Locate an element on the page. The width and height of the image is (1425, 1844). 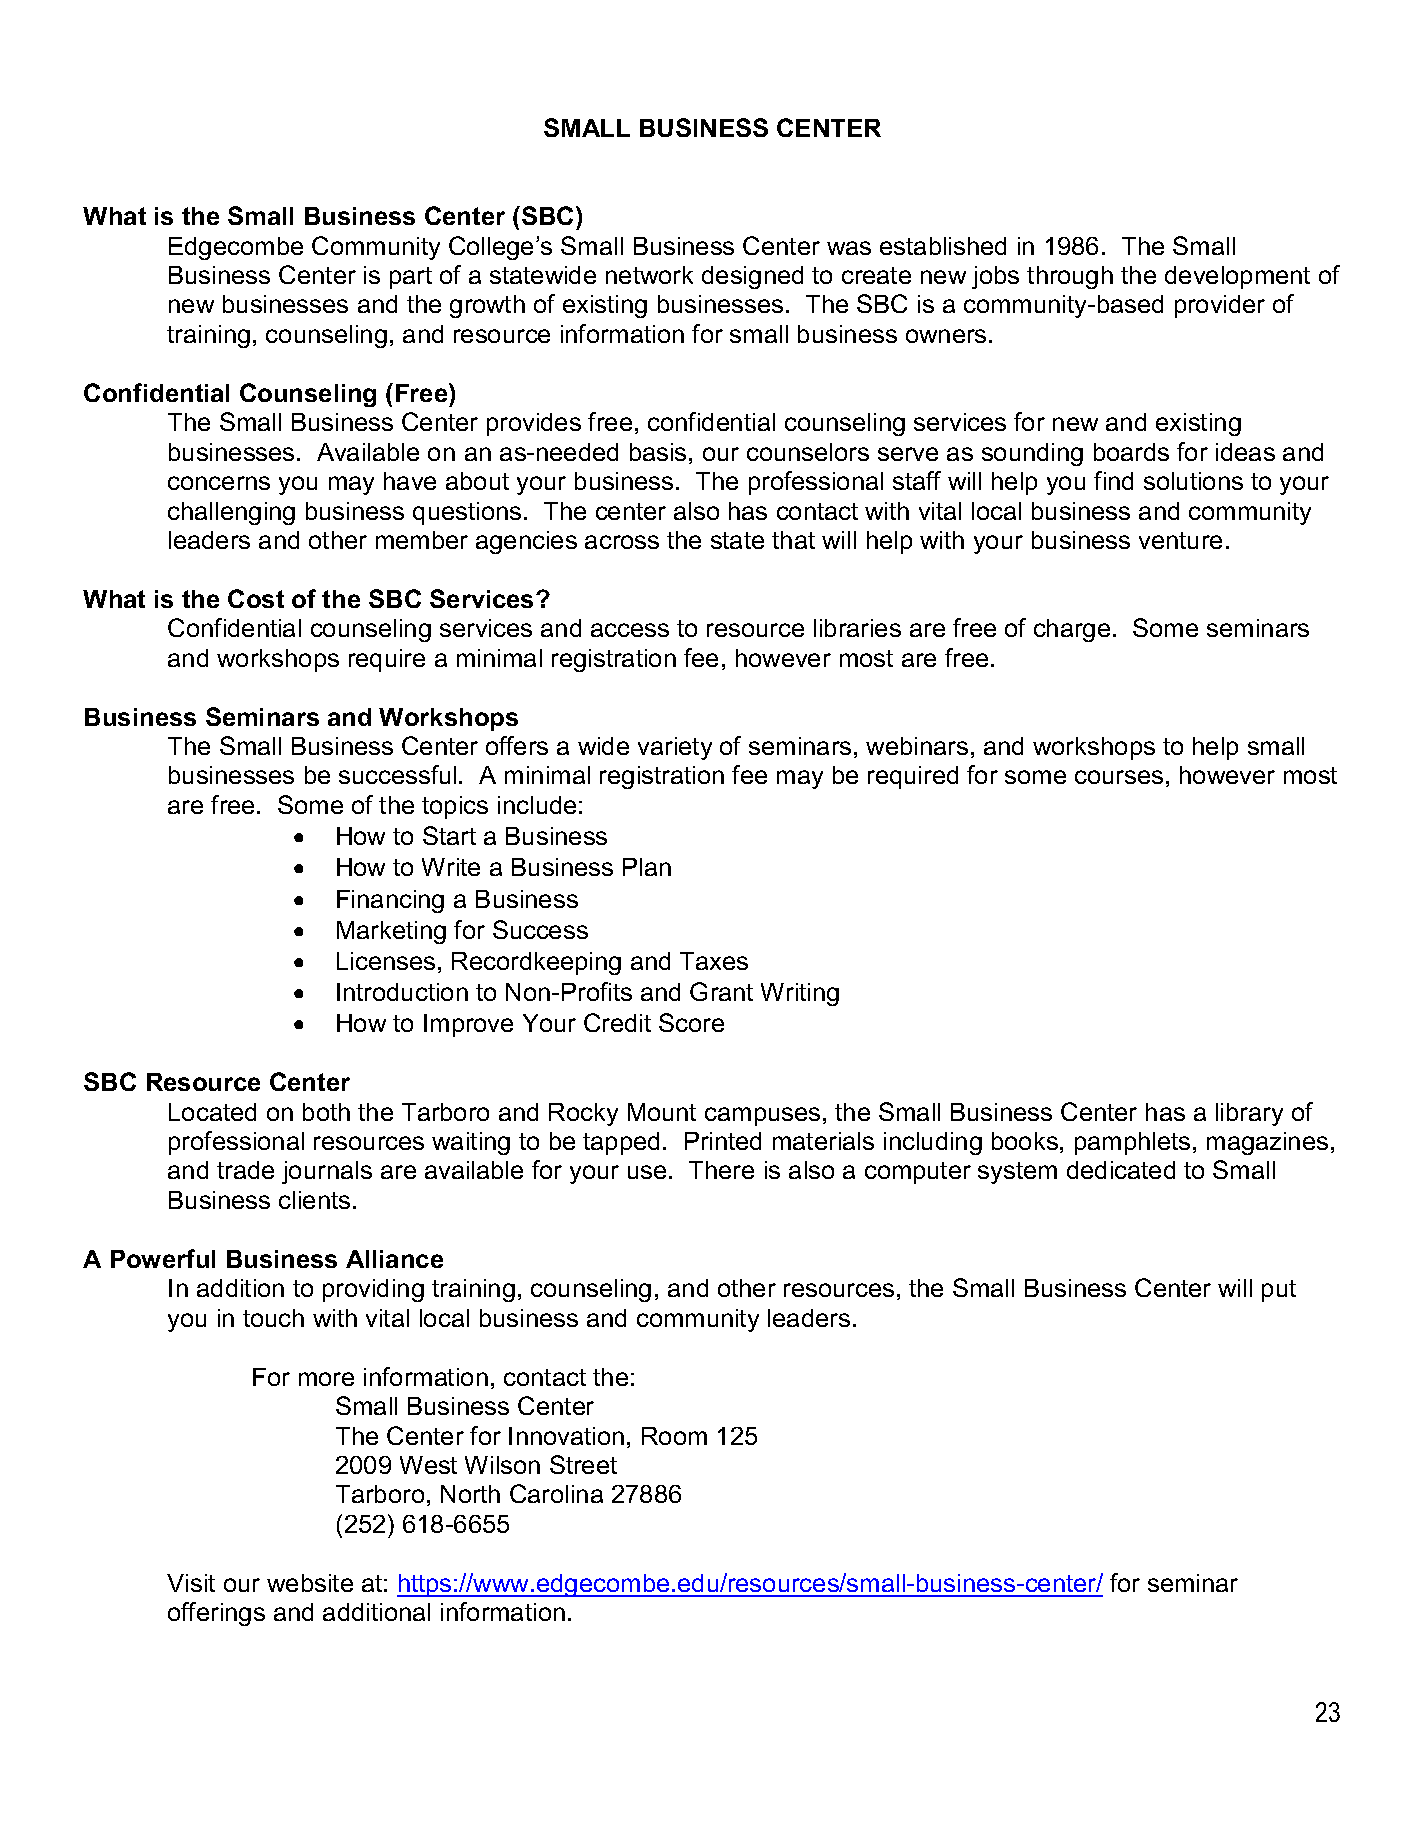
designed is located at coordinates (752, 277).
